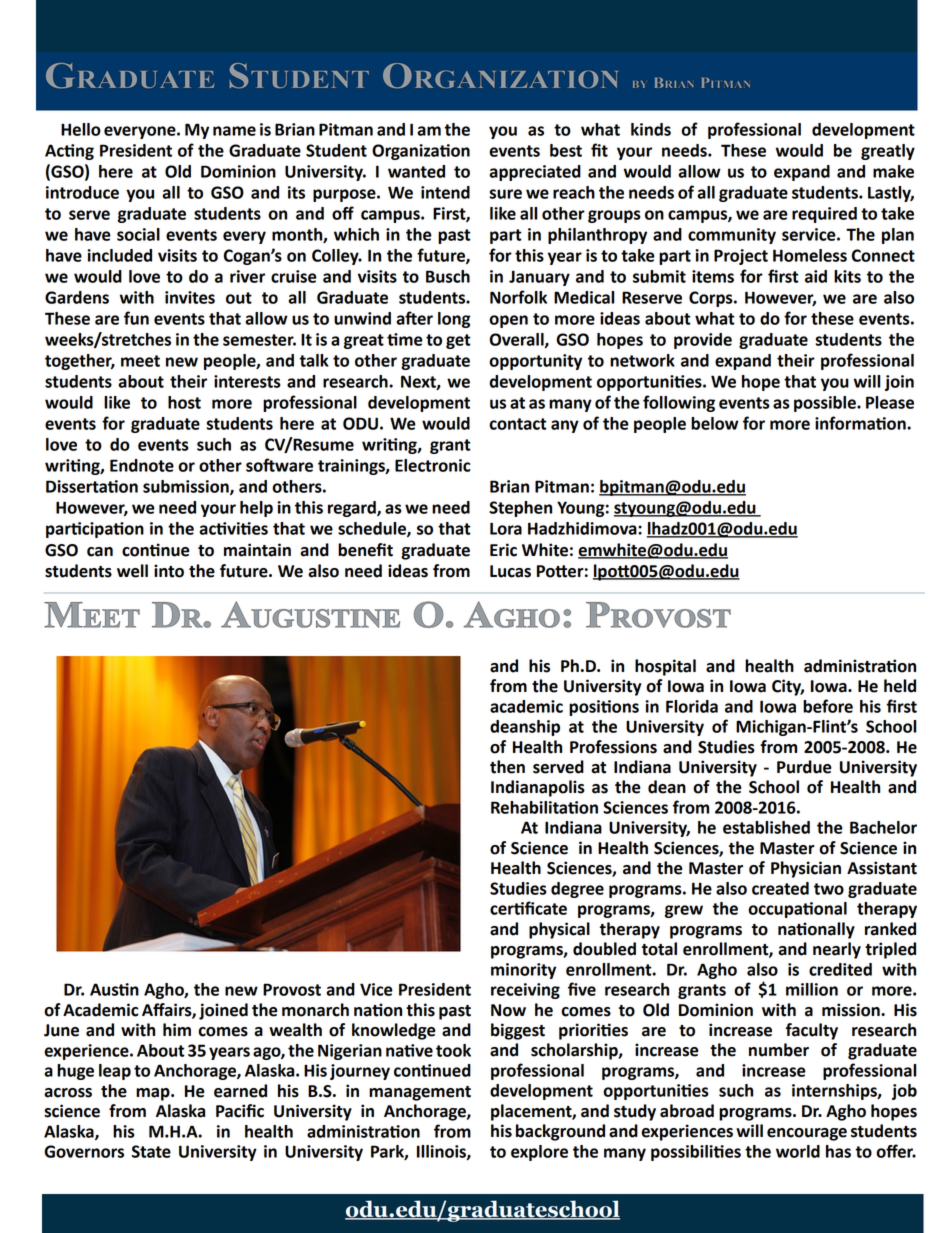  Describe the element at coordinates (114, 989) in the page. I see `Austin` at that location.
